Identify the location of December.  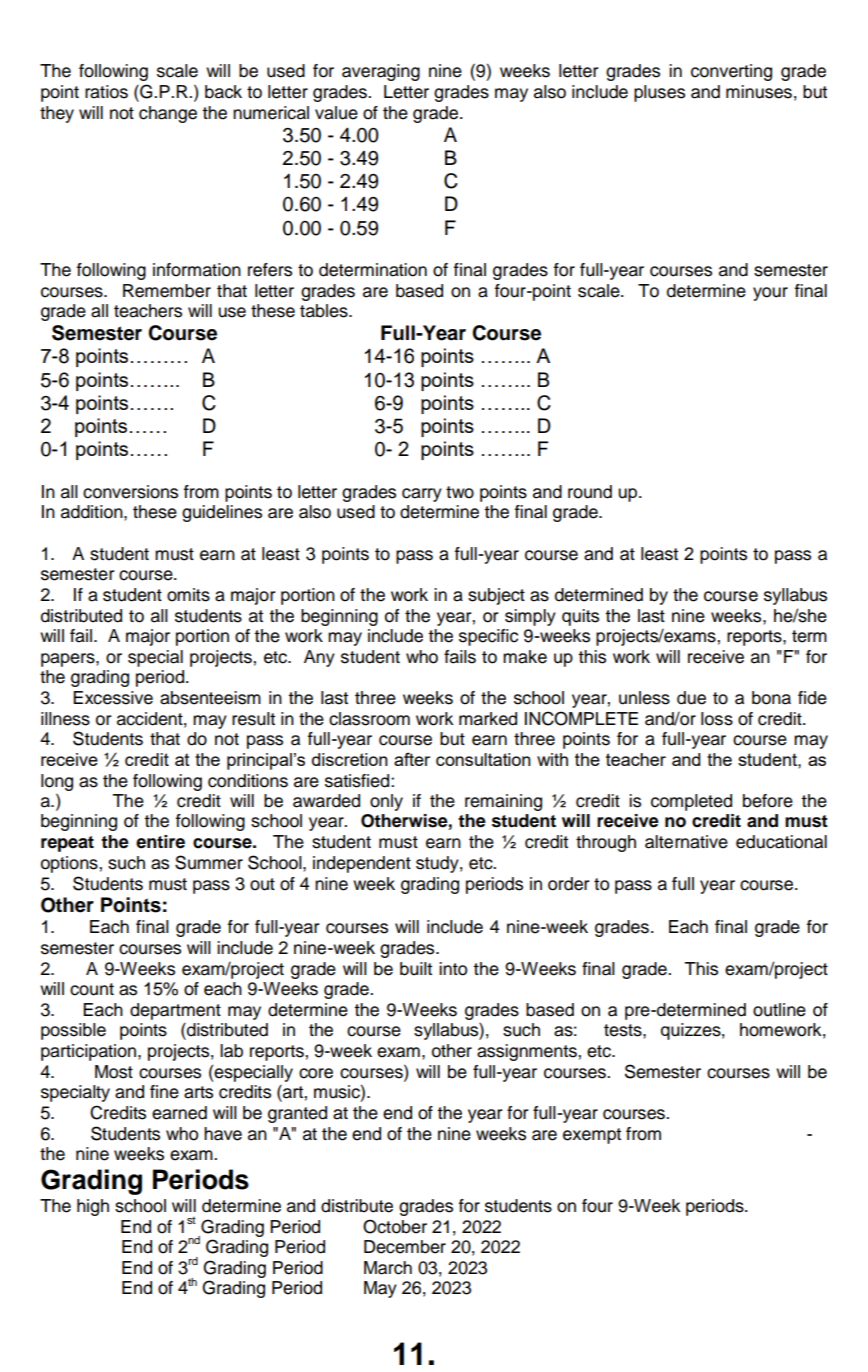
(405, 1247).
